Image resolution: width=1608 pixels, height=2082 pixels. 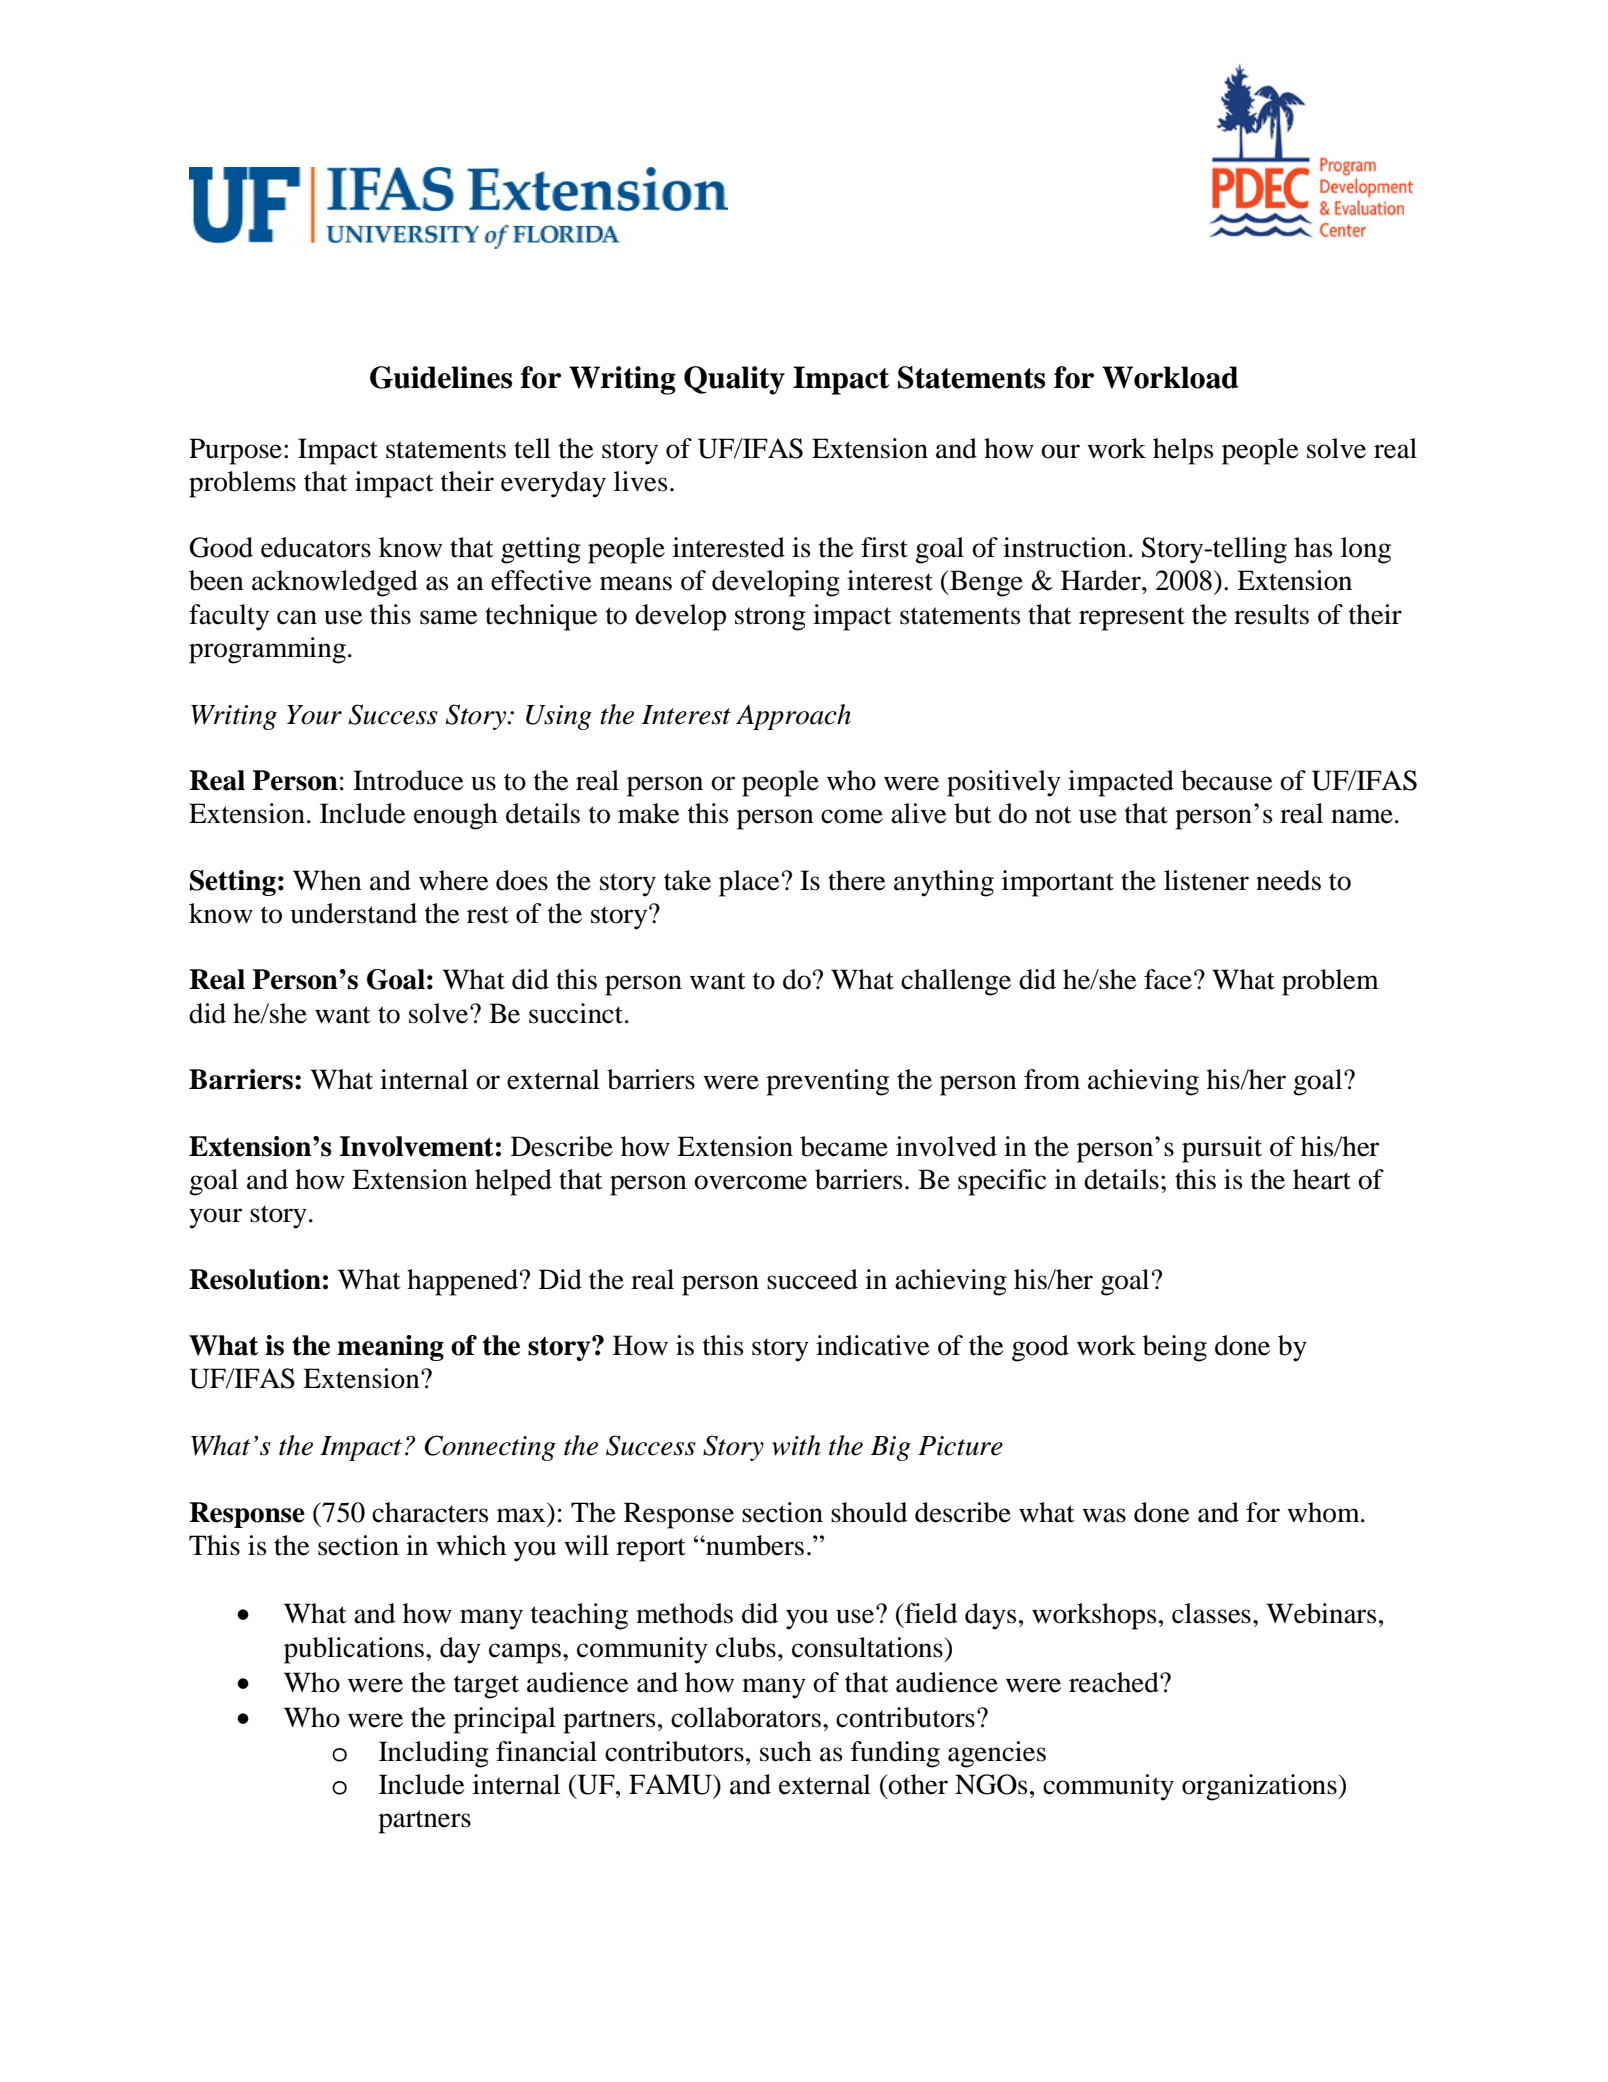 What do you see at coordinates (1260, 1787) in the screenshot?
I see `organizations` at bounding box center [1260, 1787].
